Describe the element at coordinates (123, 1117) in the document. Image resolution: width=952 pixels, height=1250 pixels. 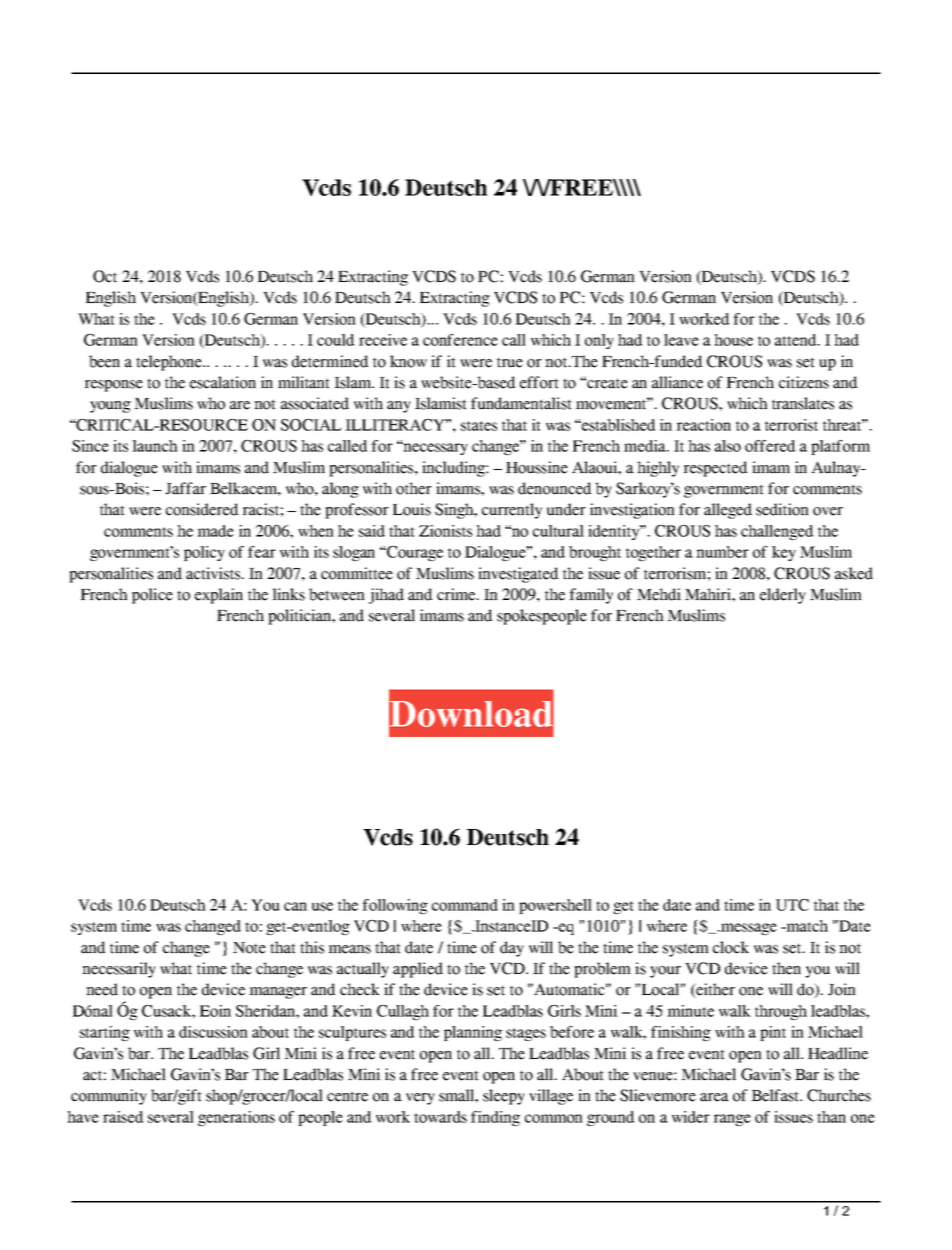
I see `raised` at that location.
